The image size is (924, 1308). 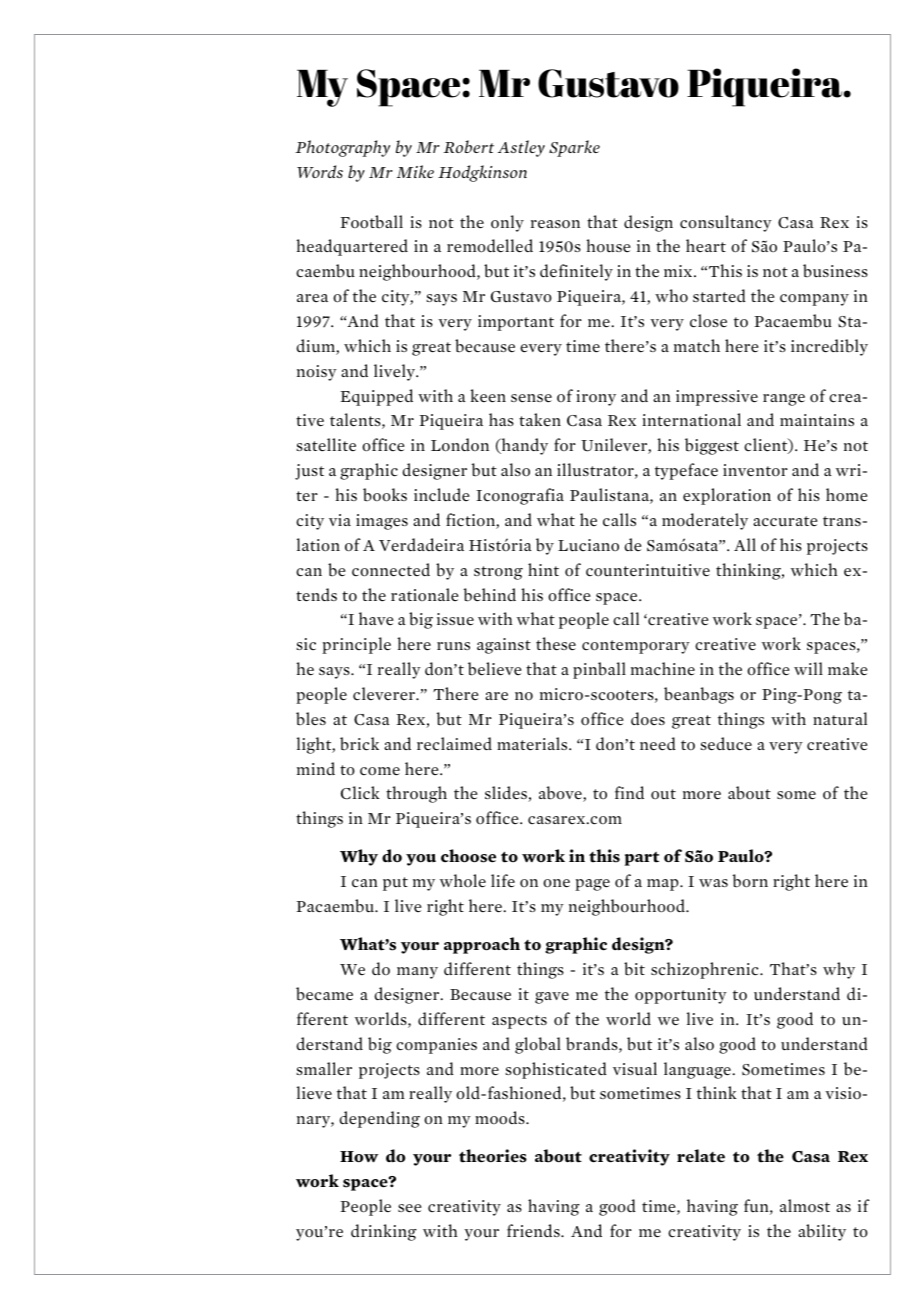 I want to click on almost, so click(x=805, y=1205).
